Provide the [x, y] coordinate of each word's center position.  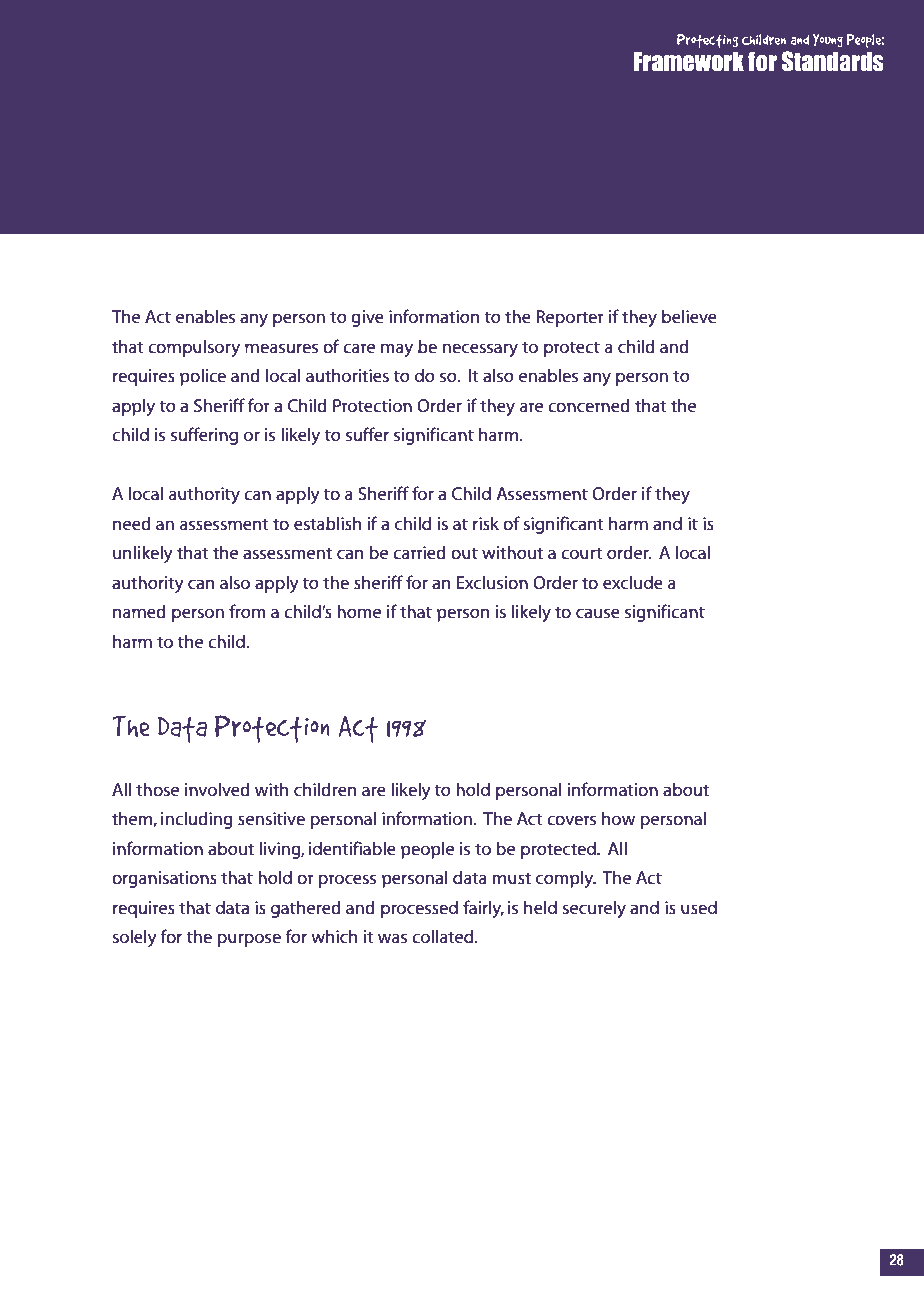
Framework [689, 62]
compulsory [194, 348]
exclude [633, 582]
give [367, 318]
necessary [480, 350]
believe [689, 316]
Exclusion [492, 582]
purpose [249, 940]
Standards [833, 61]
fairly [483, 909]
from [247, 611]
